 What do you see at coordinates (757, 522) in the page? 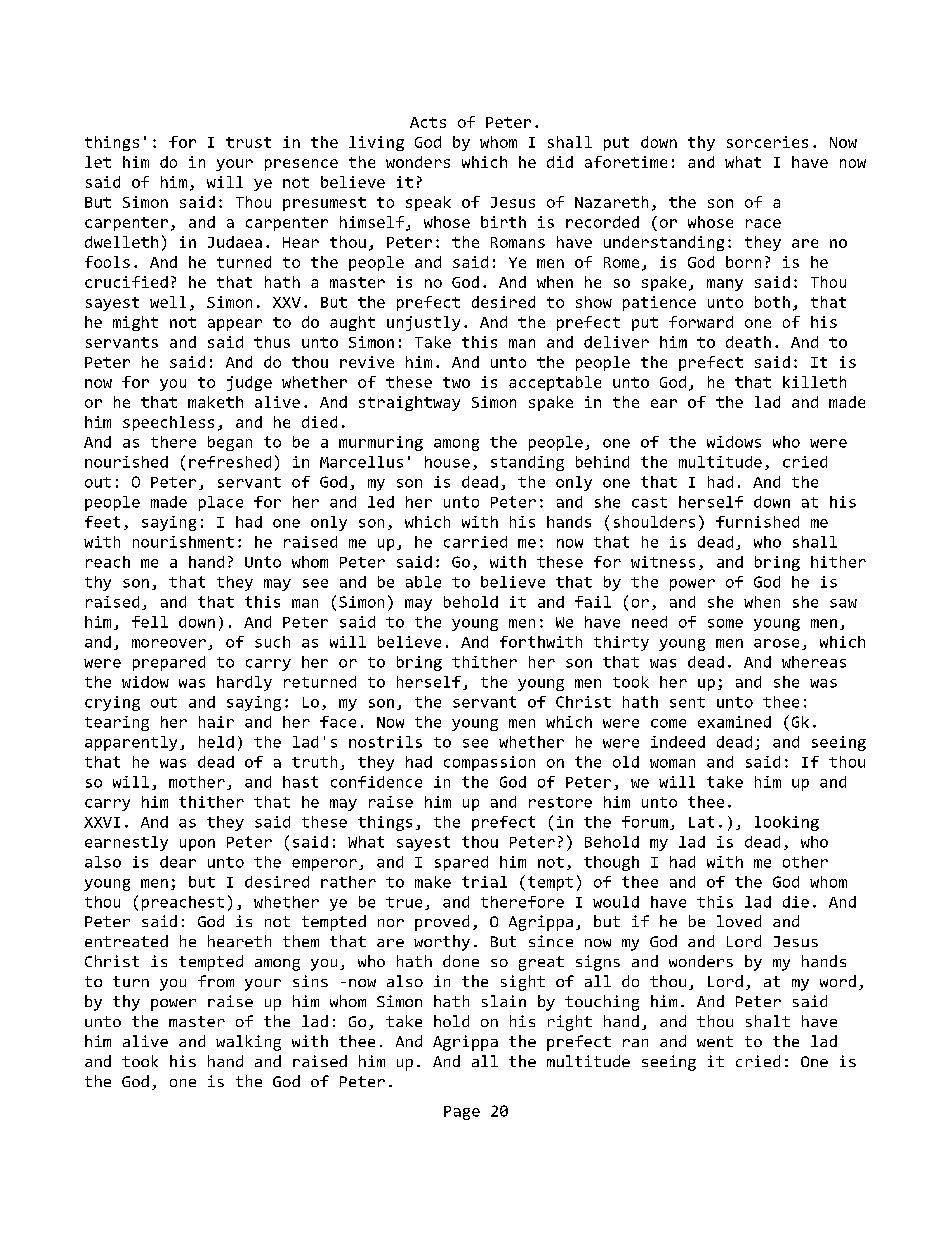
I see `furnished` at bounding box center [757, 522].
